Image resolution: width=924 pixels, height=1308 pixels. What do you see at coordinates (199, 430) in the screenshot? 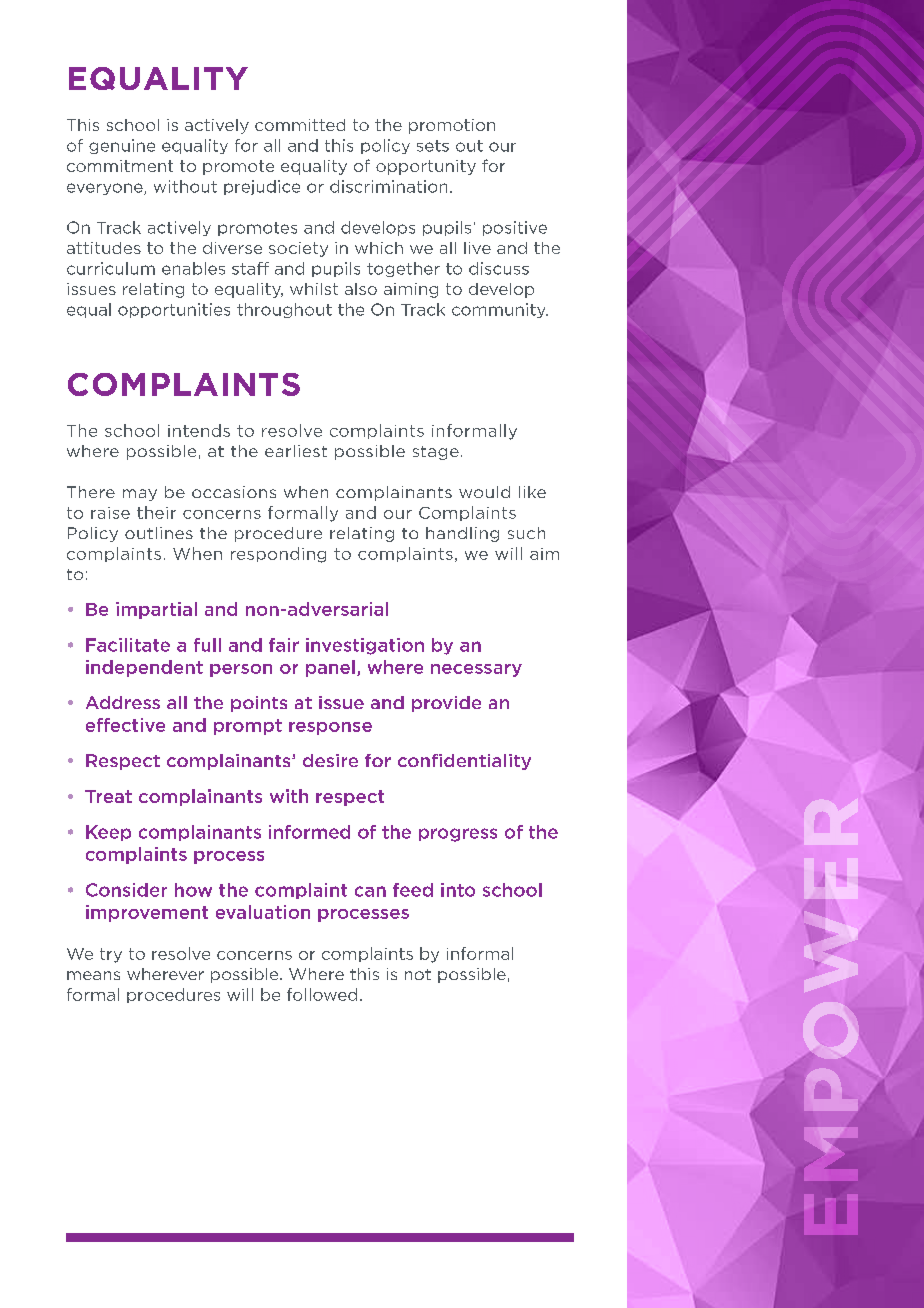
I see `intends` at bounding box center [199, 430].
